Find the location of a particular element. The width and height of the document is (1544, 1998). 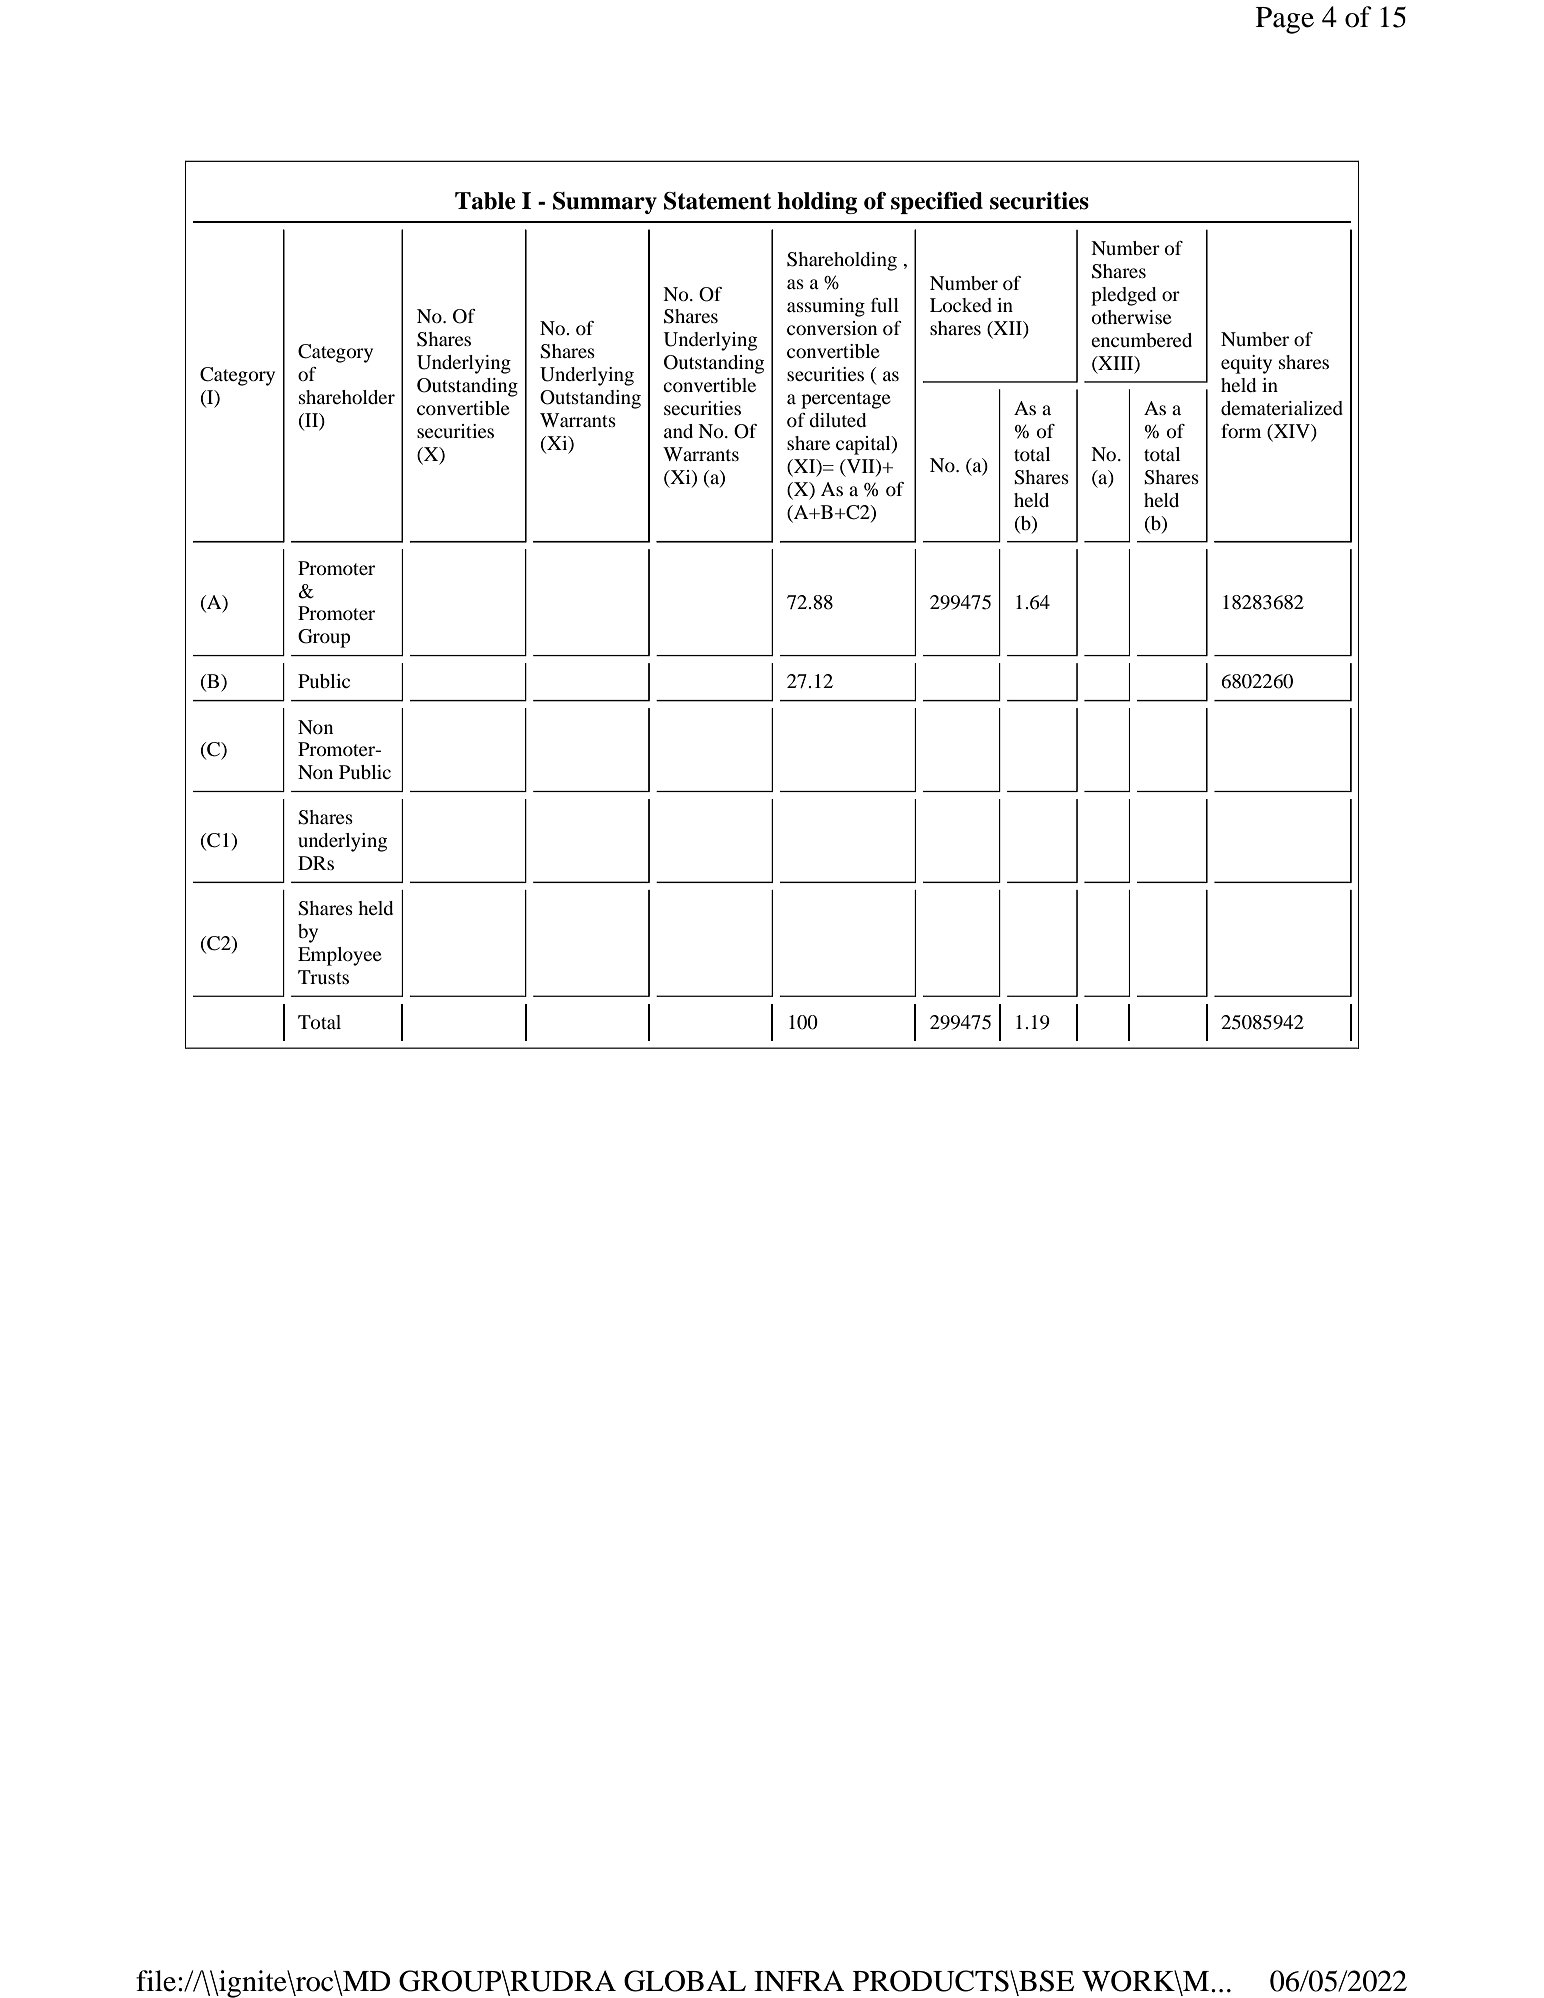

GLOBAL is located at coordinates (685, 1981).
